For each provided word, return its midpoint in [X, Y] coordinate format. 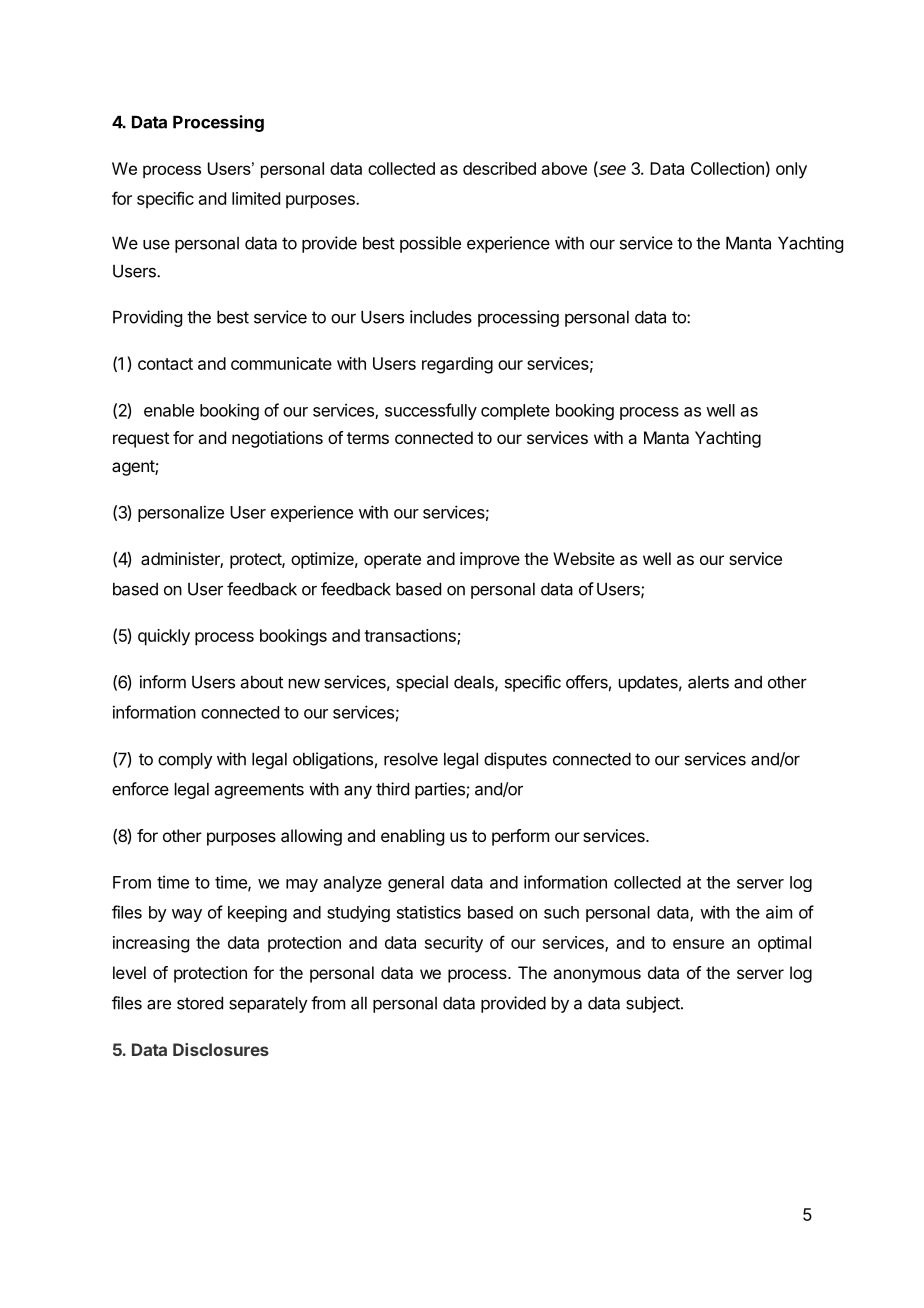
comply [185, 760]
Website [584, 558]
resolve [411, 759]
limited [256, 198]
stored [200, 1003]
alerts [708, 682]
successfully [431, 411]
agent [134, 468]
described [499, 168]
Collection [727, 168]
